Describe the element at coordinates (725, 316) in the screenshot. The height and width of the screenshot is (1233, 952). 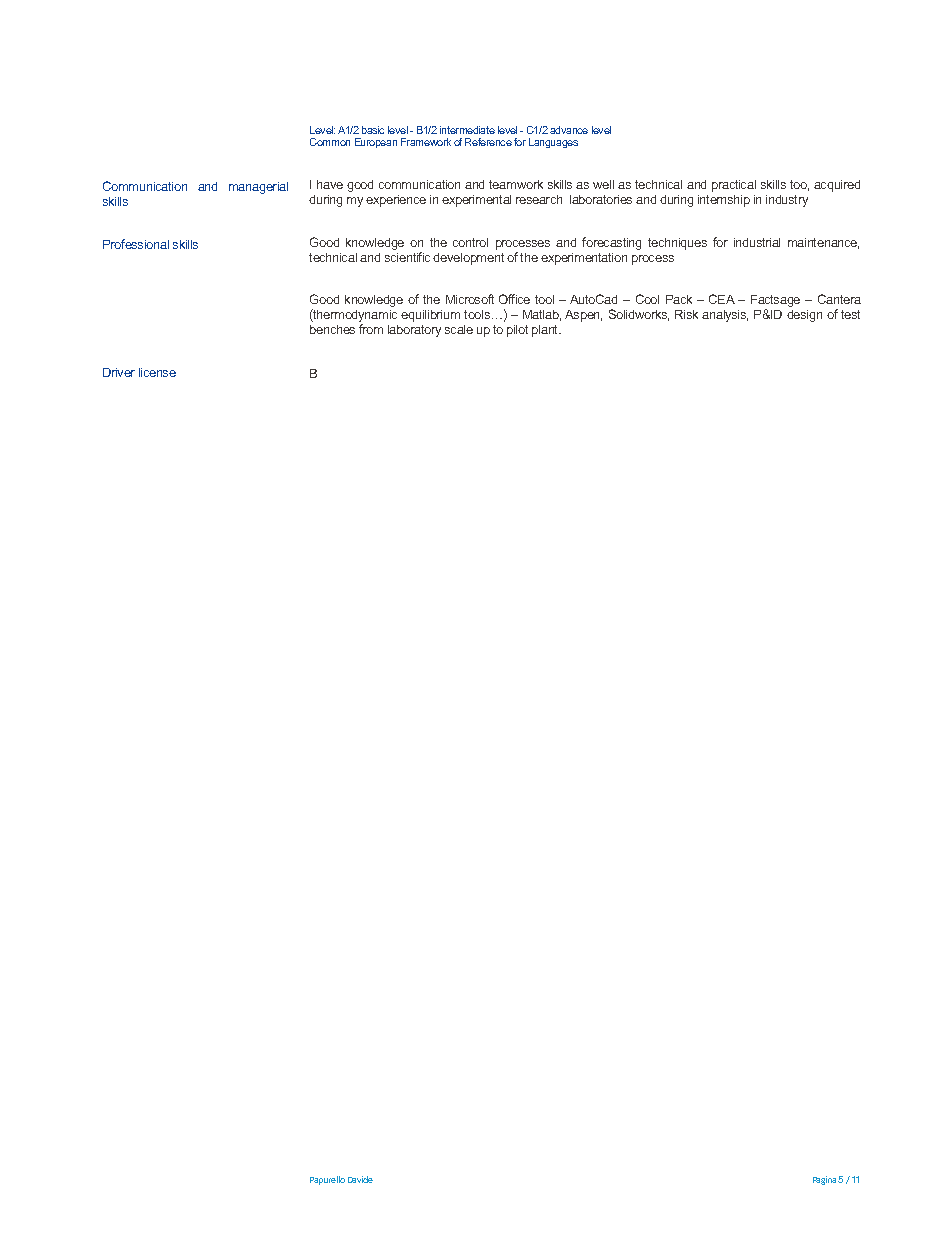
I see `analysis` at that location.
